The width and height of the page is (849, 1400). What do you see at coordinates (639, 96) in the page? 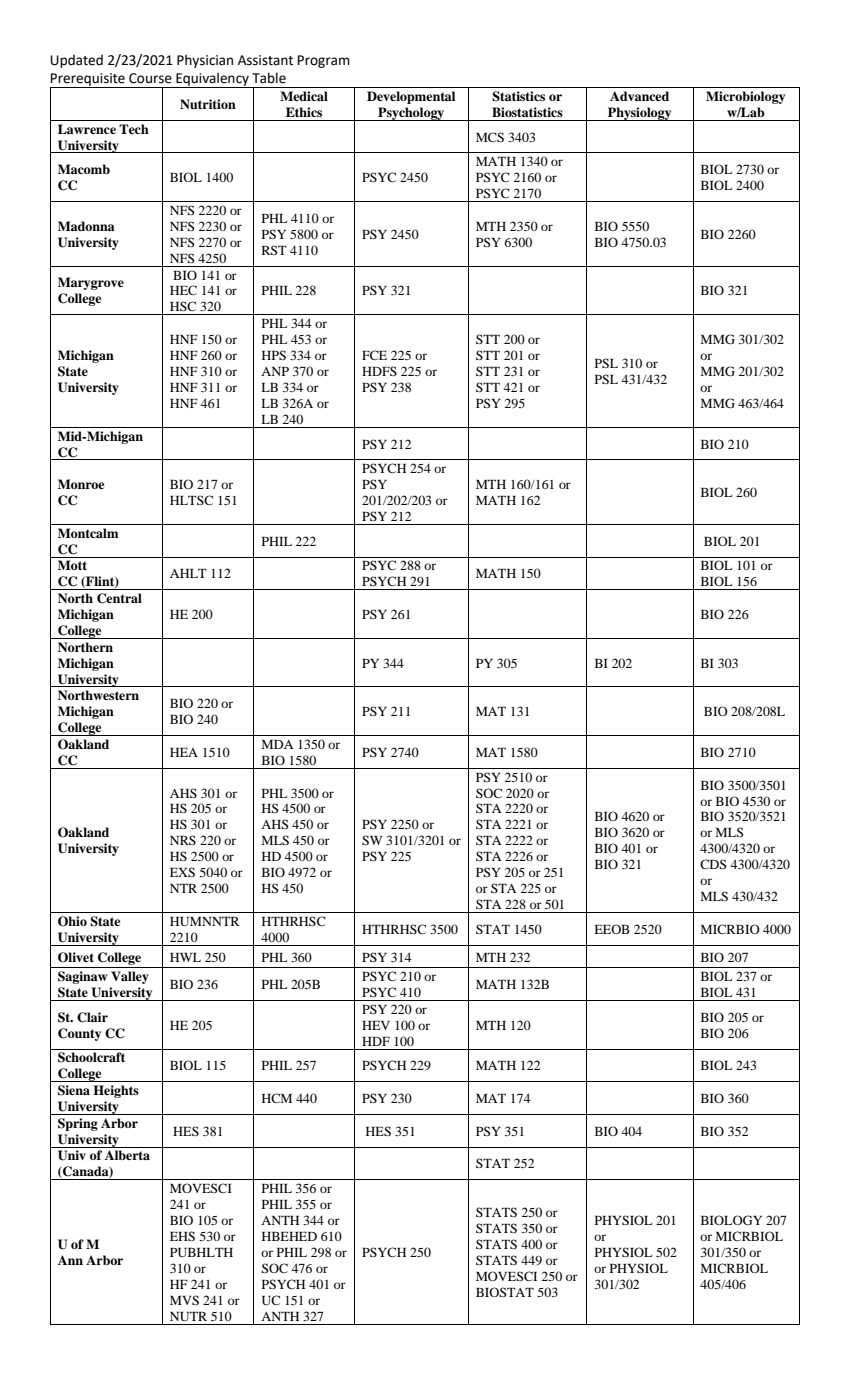
I see `Advanced` at bounding box center [639, 96].
